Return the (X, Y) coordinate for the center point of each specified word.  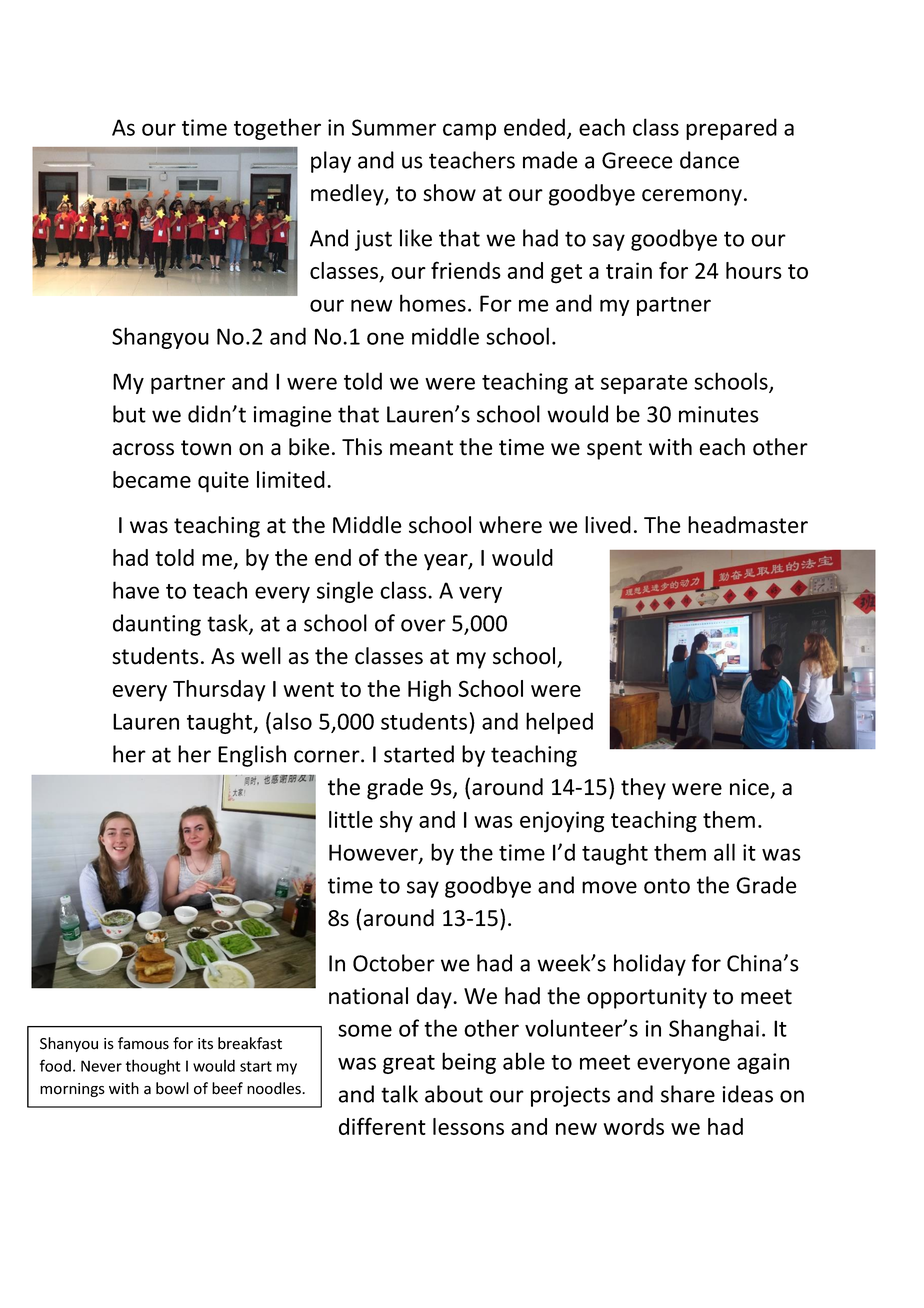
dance (709, 160)
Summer (394, 127)
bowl (172, 1088)
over (423, 625)
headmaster (748, 525)
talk (399, 1094)
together (277, 129)
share (688, 1094)
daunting (157, 625)
